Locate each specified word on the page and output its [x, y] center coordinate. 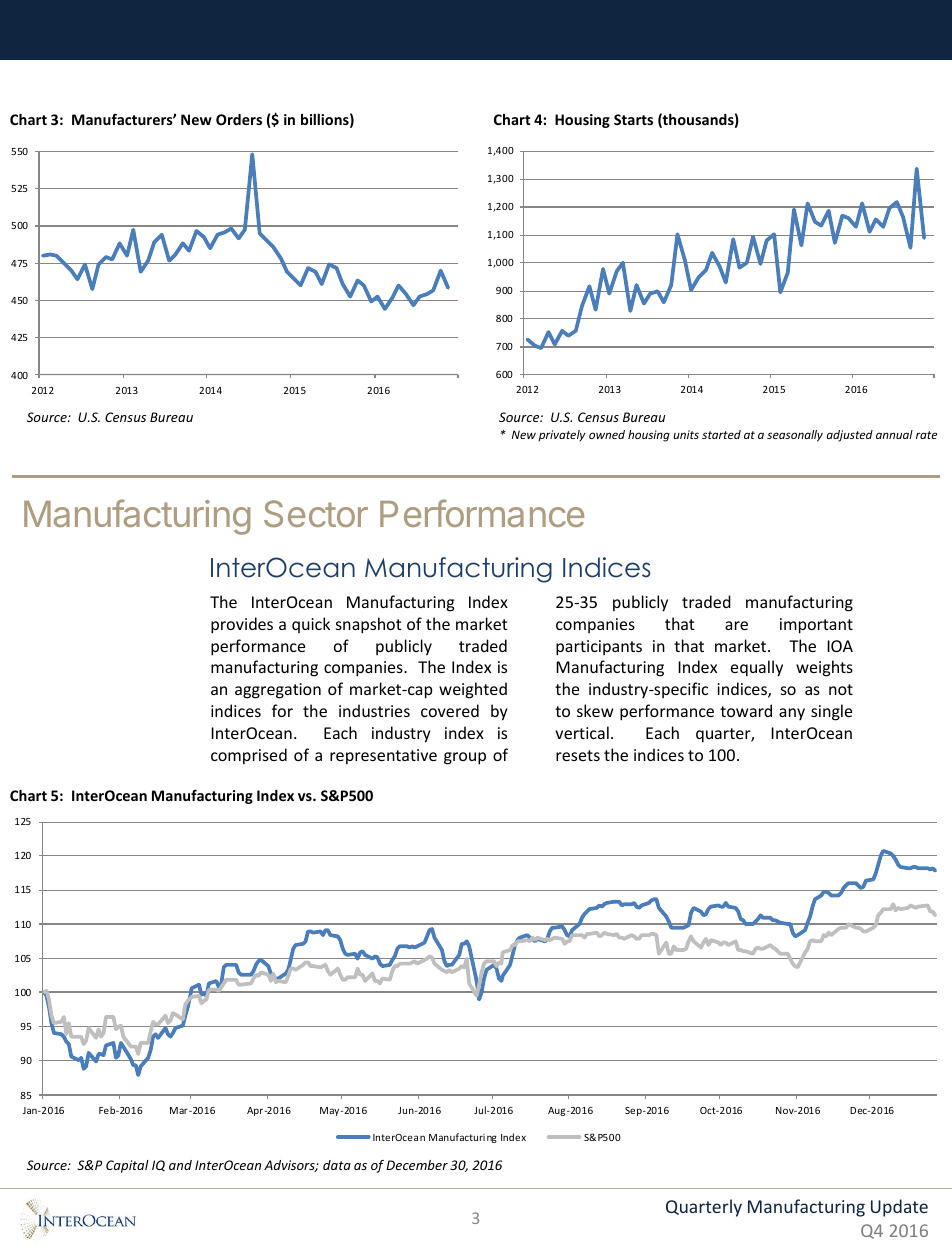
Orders [239, 119]
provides [242, 625]
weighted [473, 690]
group [465, 758]
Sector [316, 513]
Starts [633, 119]
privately [562, 436]
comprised [249, 756]
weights [824, 668]
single [831, 712]
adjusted [850, 436]
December [417, 1165]
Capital [127, 1166]
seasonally [795, 436]
